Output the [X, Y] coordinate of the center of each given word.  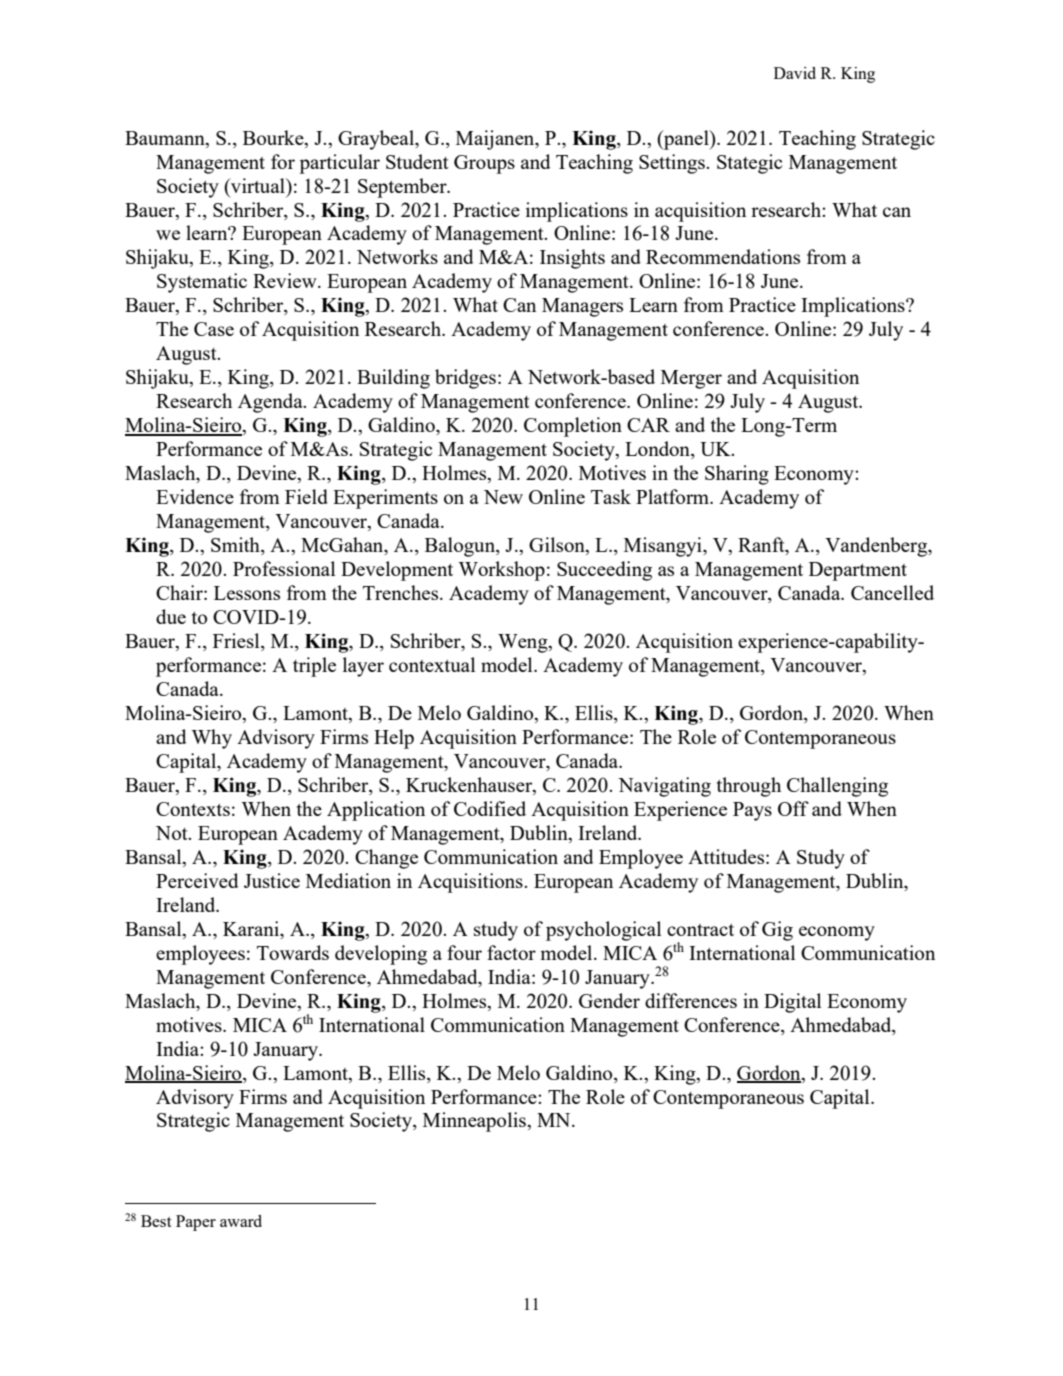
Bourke [274, 137]
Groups [484, 164]
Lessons [247, 593]
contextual [432, 664]
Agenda [271, 403]
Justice [272, 880]
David [795, 73]
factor [511, 952]
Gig [777, 931]
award [241, 1221]
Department [858, 571]
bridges [465, 379]
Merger [691, 379]
